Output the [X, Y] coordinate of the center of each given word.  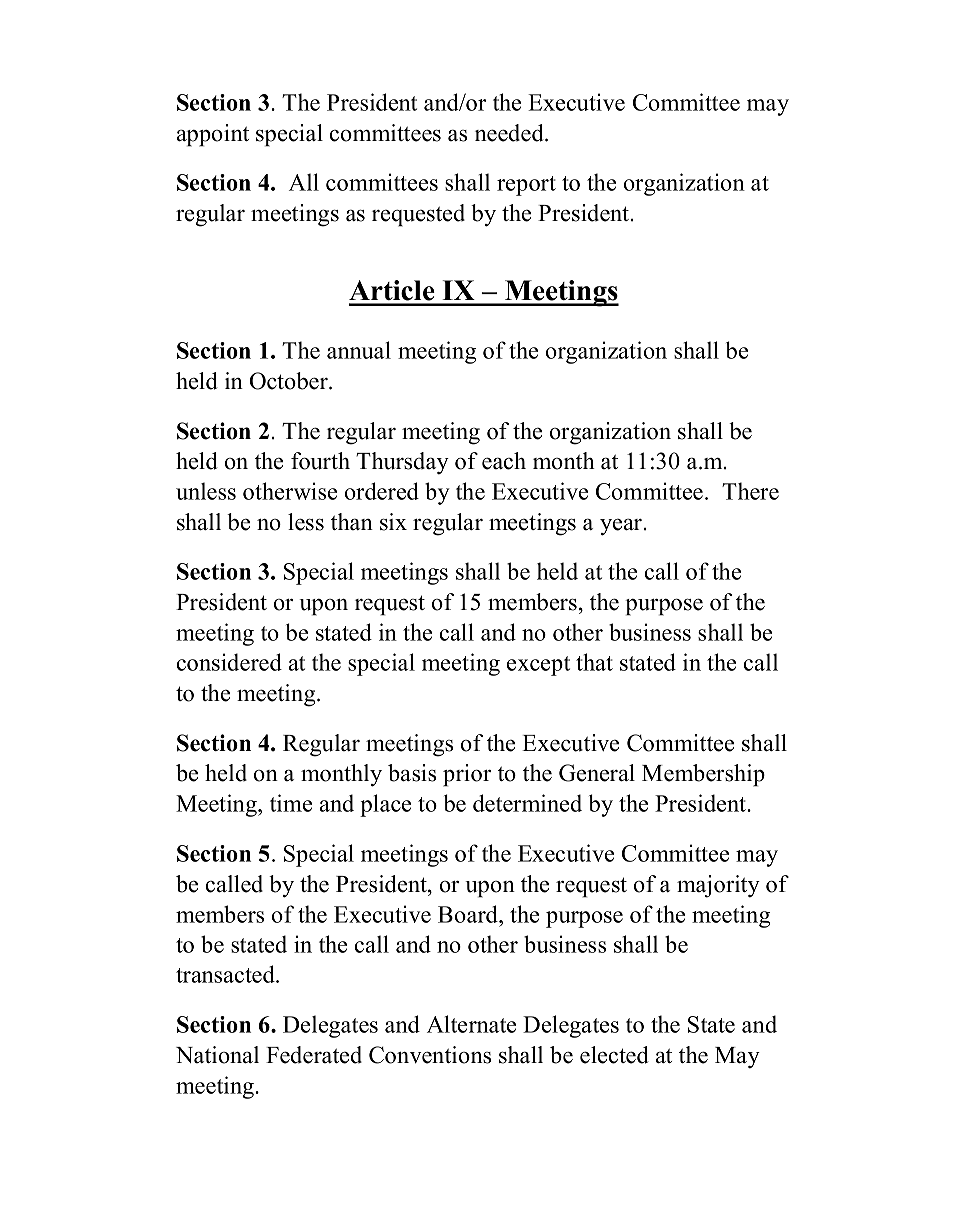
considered [229, 662]
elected [614, 1055]
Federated [314, 1055]
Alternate [471, 1024]
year [622, 527]
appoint [213, 135]
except [538, 666]
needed [510, 133]
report [526, 186]
